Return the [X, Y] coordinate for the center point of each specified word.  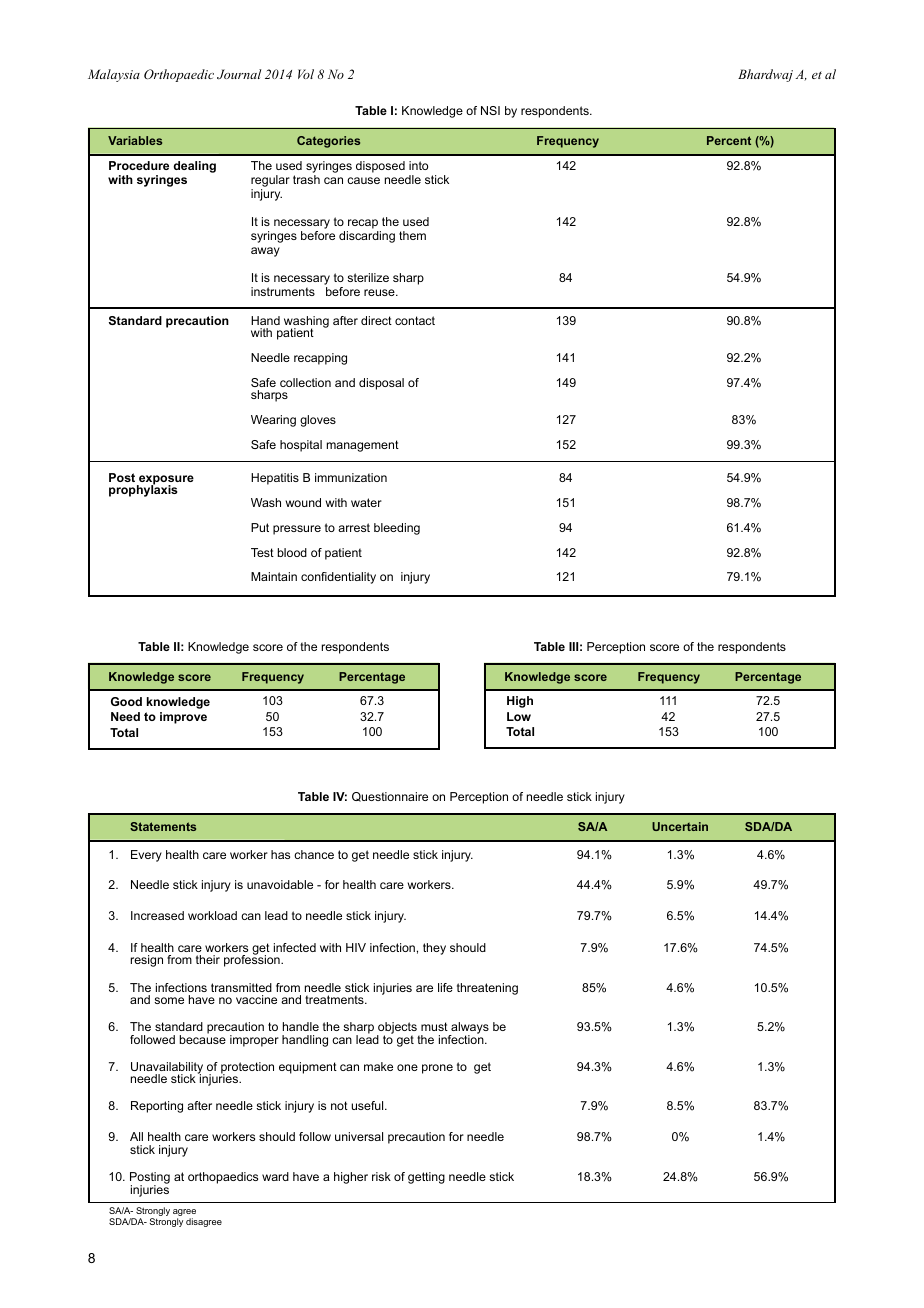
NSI [490, 110]
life [445, 987]
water [366, 502]
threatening [487, 989]
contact [415, 320]
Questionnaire [390, 797]
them [412, 235]
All [136, 1136]
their [208, 959]
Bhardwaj [765, 75]
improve [183, 718]
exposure [165, 481]
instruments [283, 291]
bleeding [397, 529]
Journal [239, 74]
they [434, 949]
